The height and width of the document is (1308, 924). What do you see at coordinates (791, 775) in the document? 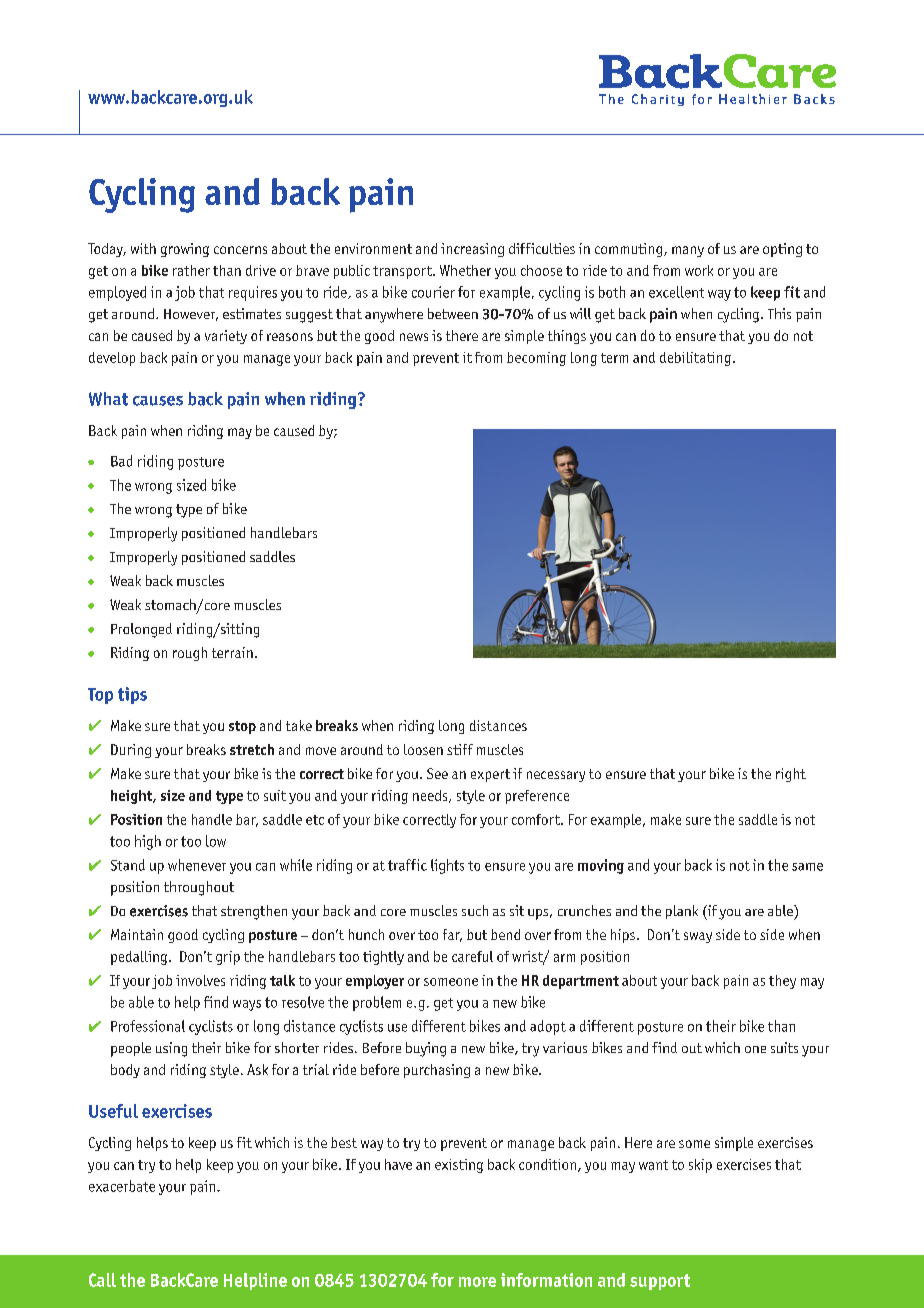
I see `right` at bounding box center [791, 775].
